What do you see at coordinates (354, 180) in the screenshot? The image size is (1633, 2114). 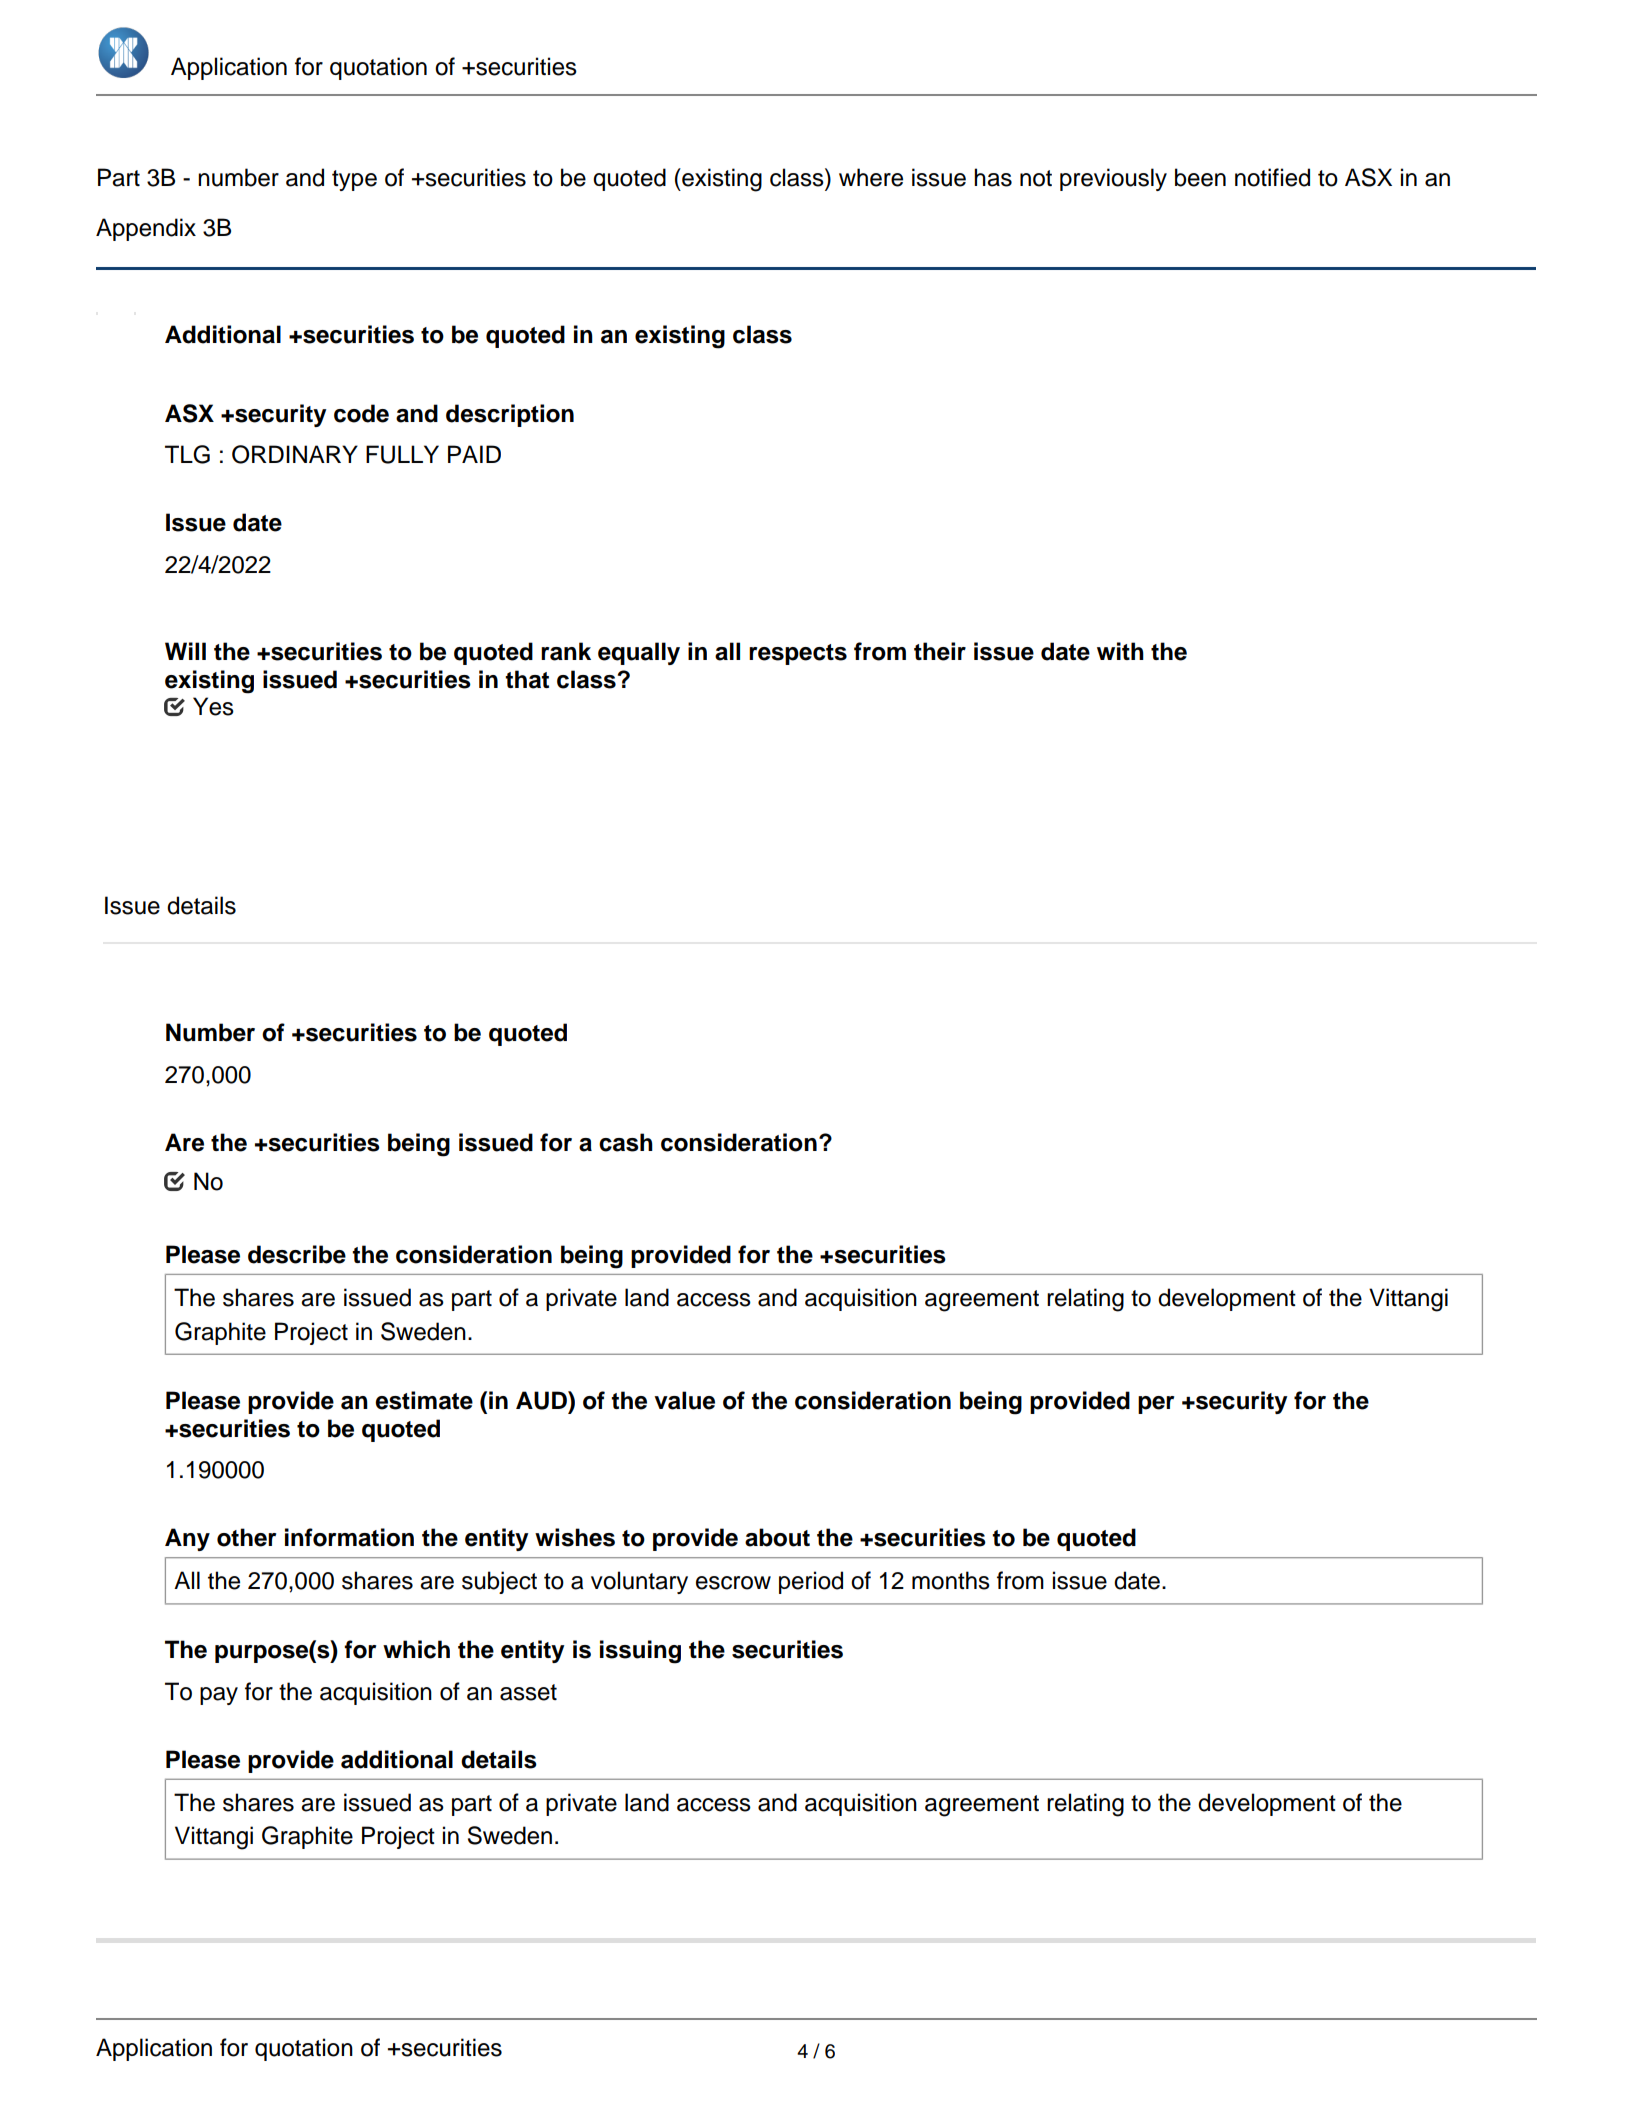 I see `type` at bounding box center [354, 180].
